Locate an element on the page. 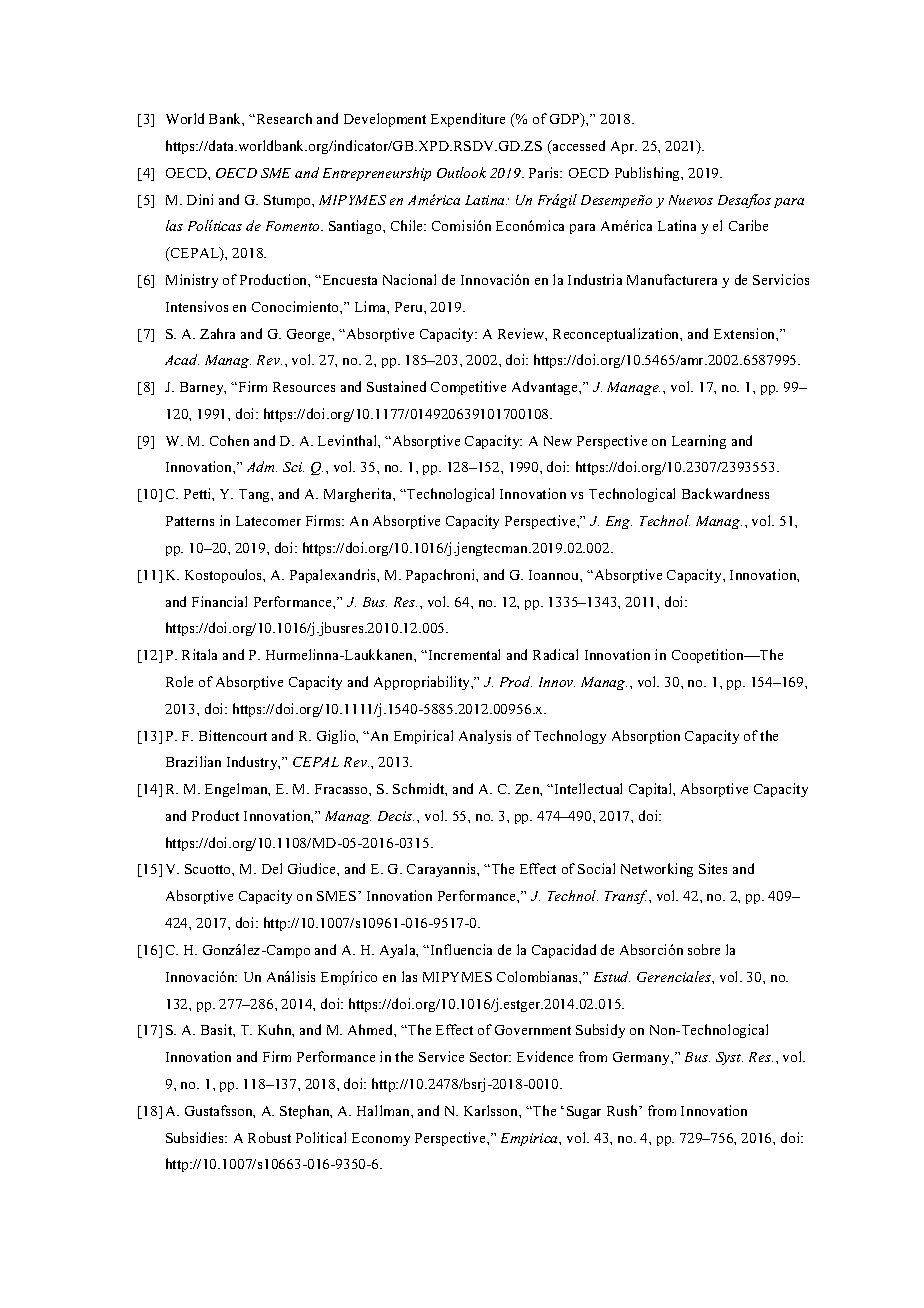 Image resolution: width=924 pixels, height=1308 pixels. Radical is located at coordinates (555, 654).
